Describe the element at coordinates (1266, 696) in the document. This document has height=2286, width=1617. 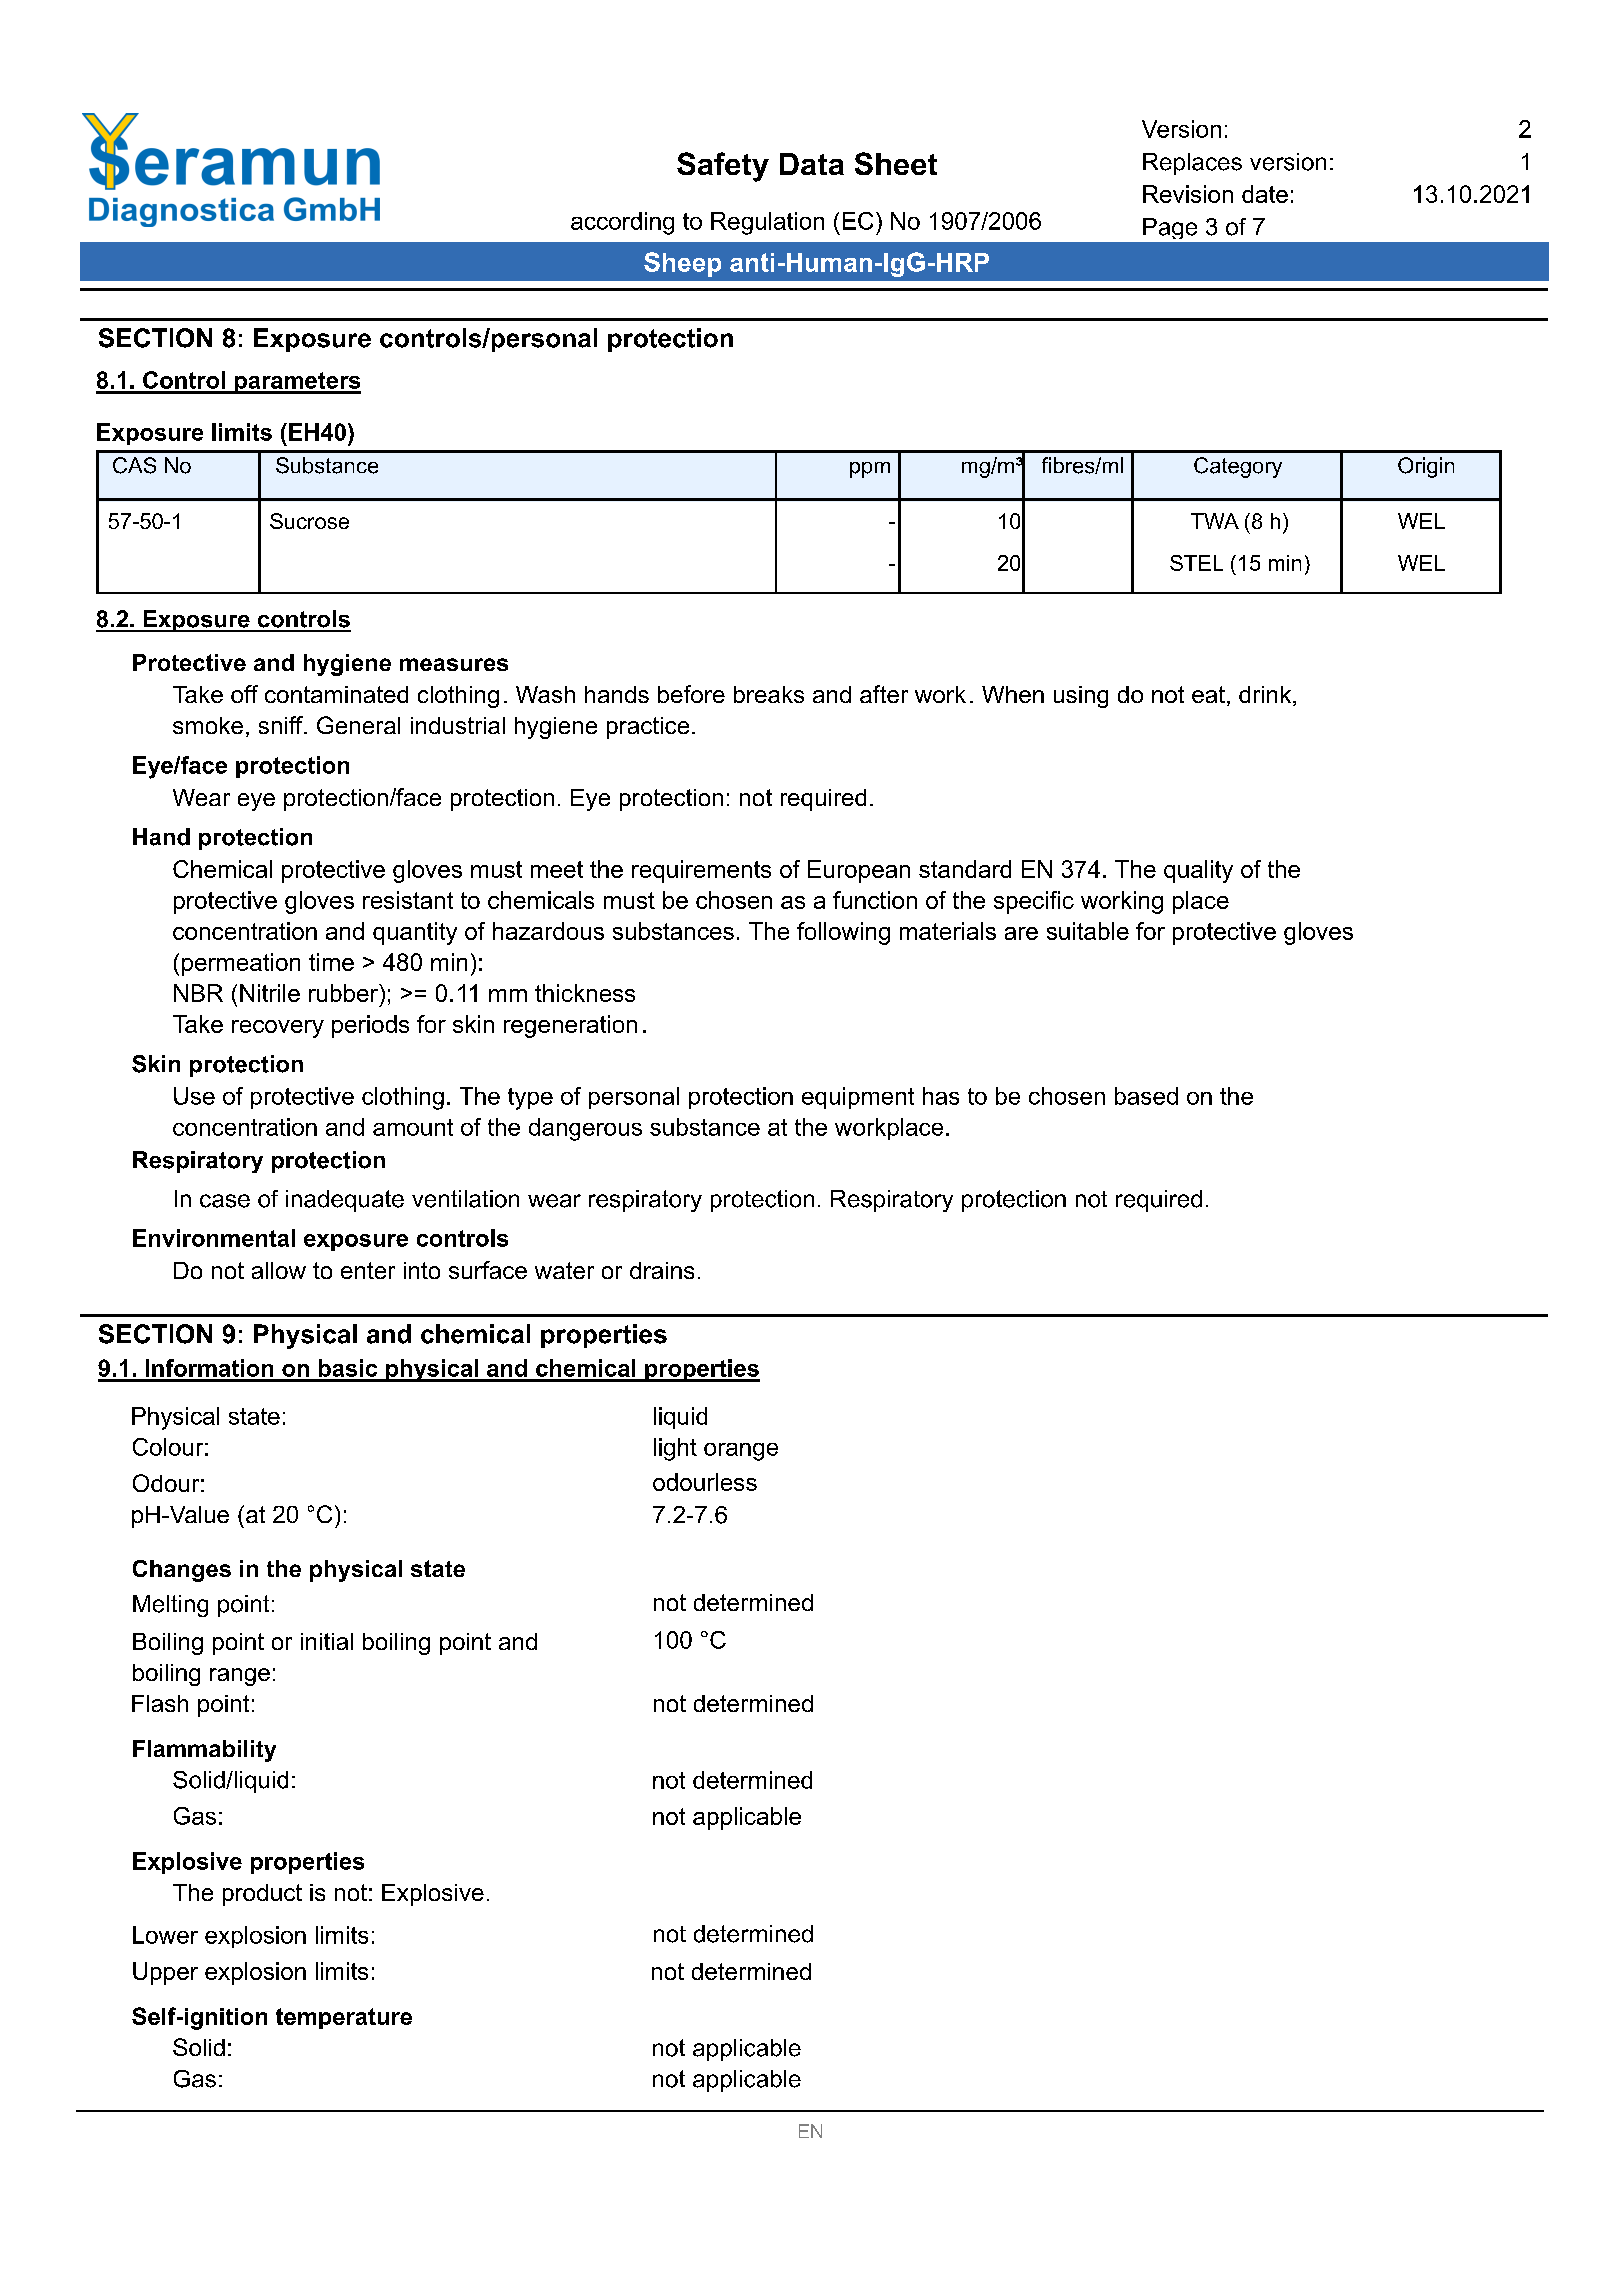
I see `drink` at that location.
